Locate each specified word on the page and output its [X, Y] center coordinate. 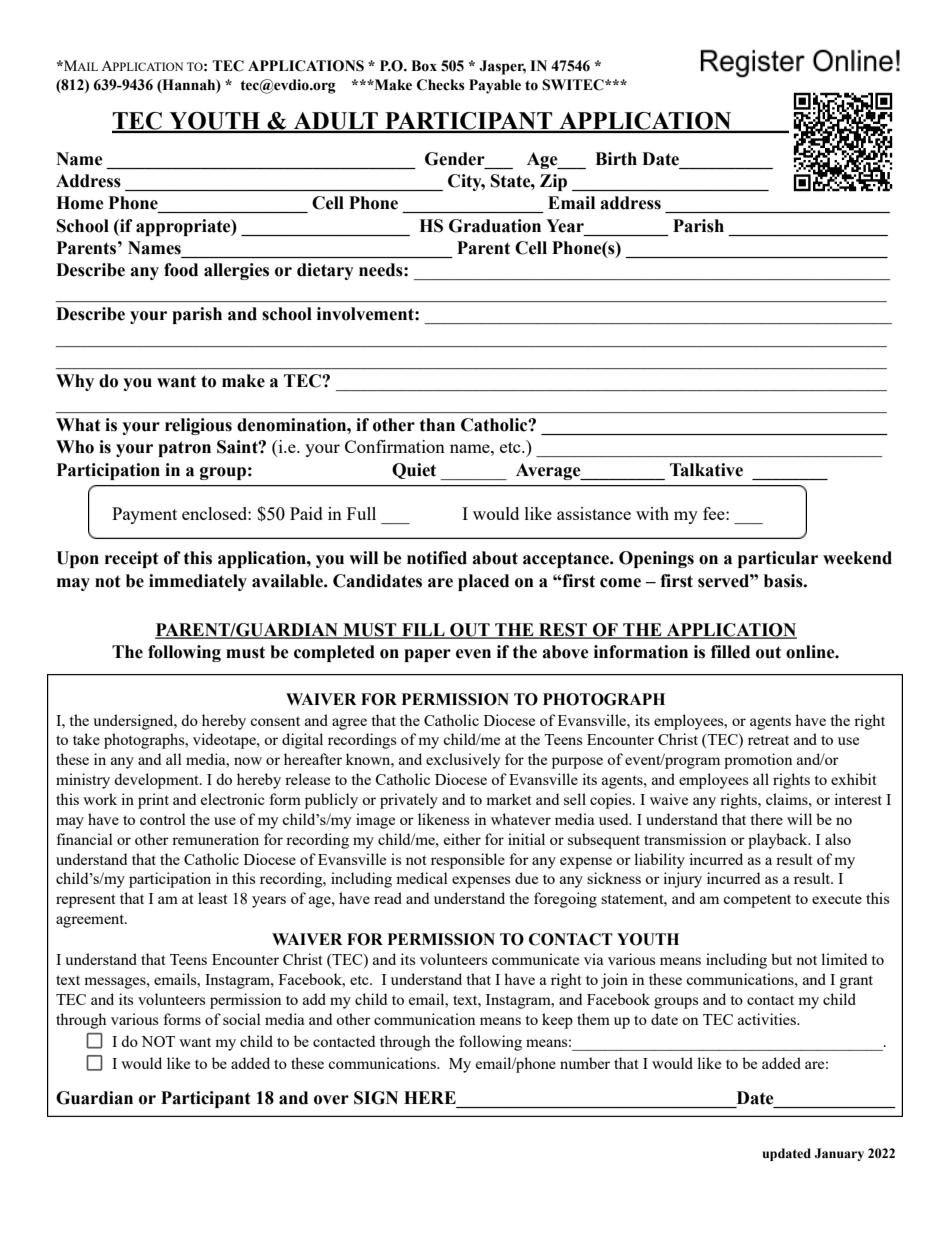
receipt [132, 559]
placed [483, 582]
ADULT [336, 122]
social [242, 1019]
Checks [441, 85]
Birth [616, 159]
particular [778, 559]
